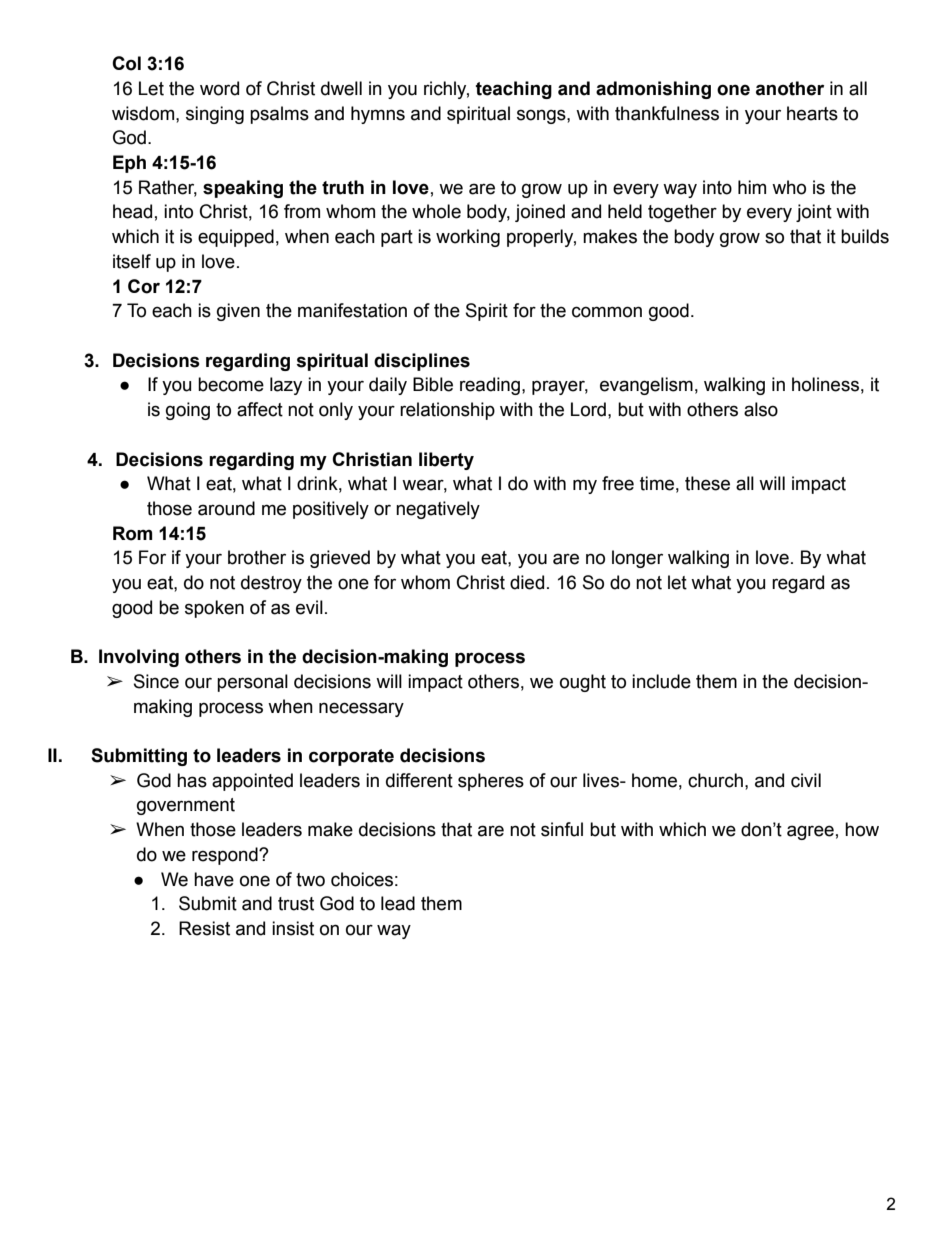 The height and width of the screenshot is (1233, 952). What do you see at coordinates (491, 782) in the screenshot?
I see `spheres` at bounding box center [491, 782].
